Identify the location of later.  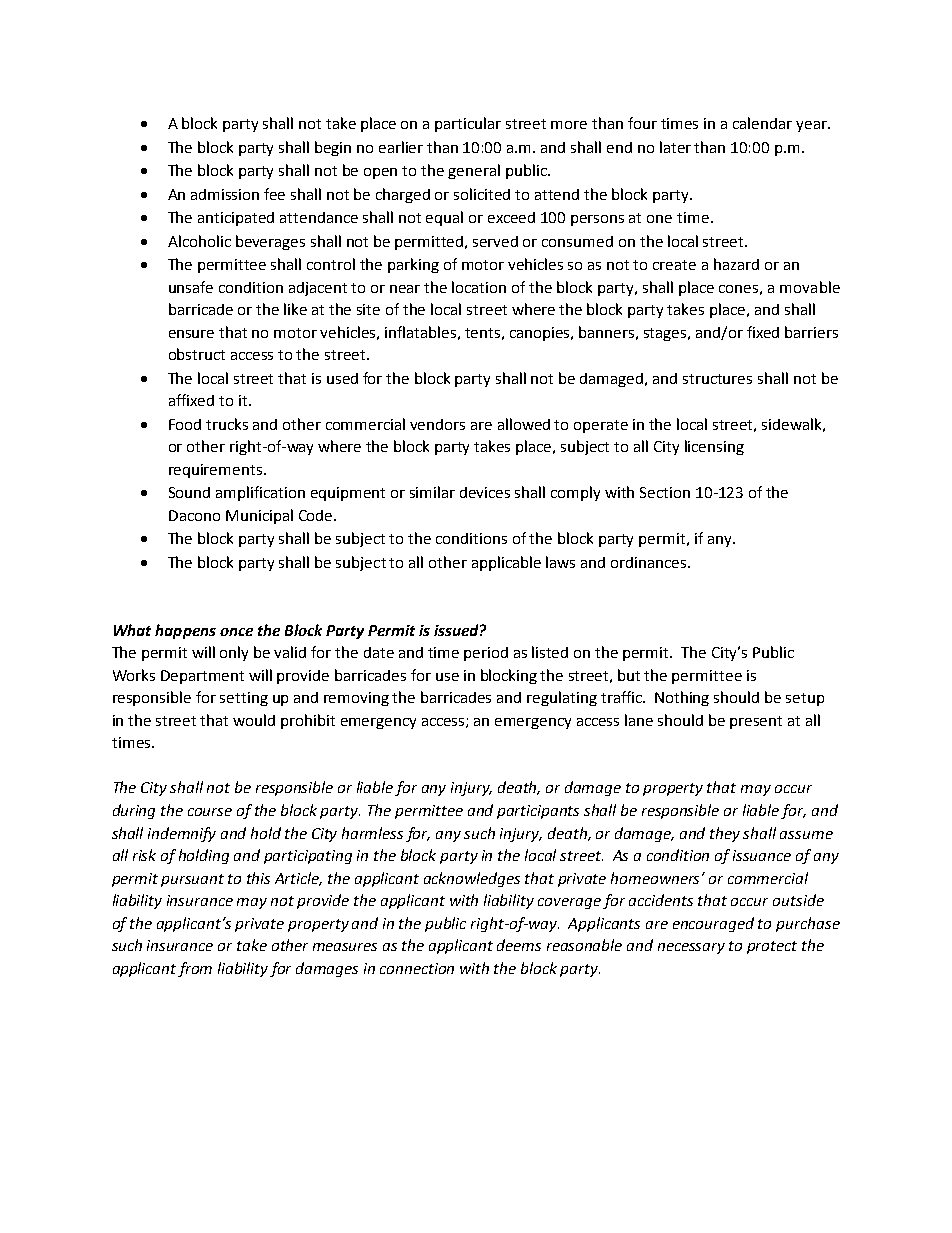
(675, 147).
